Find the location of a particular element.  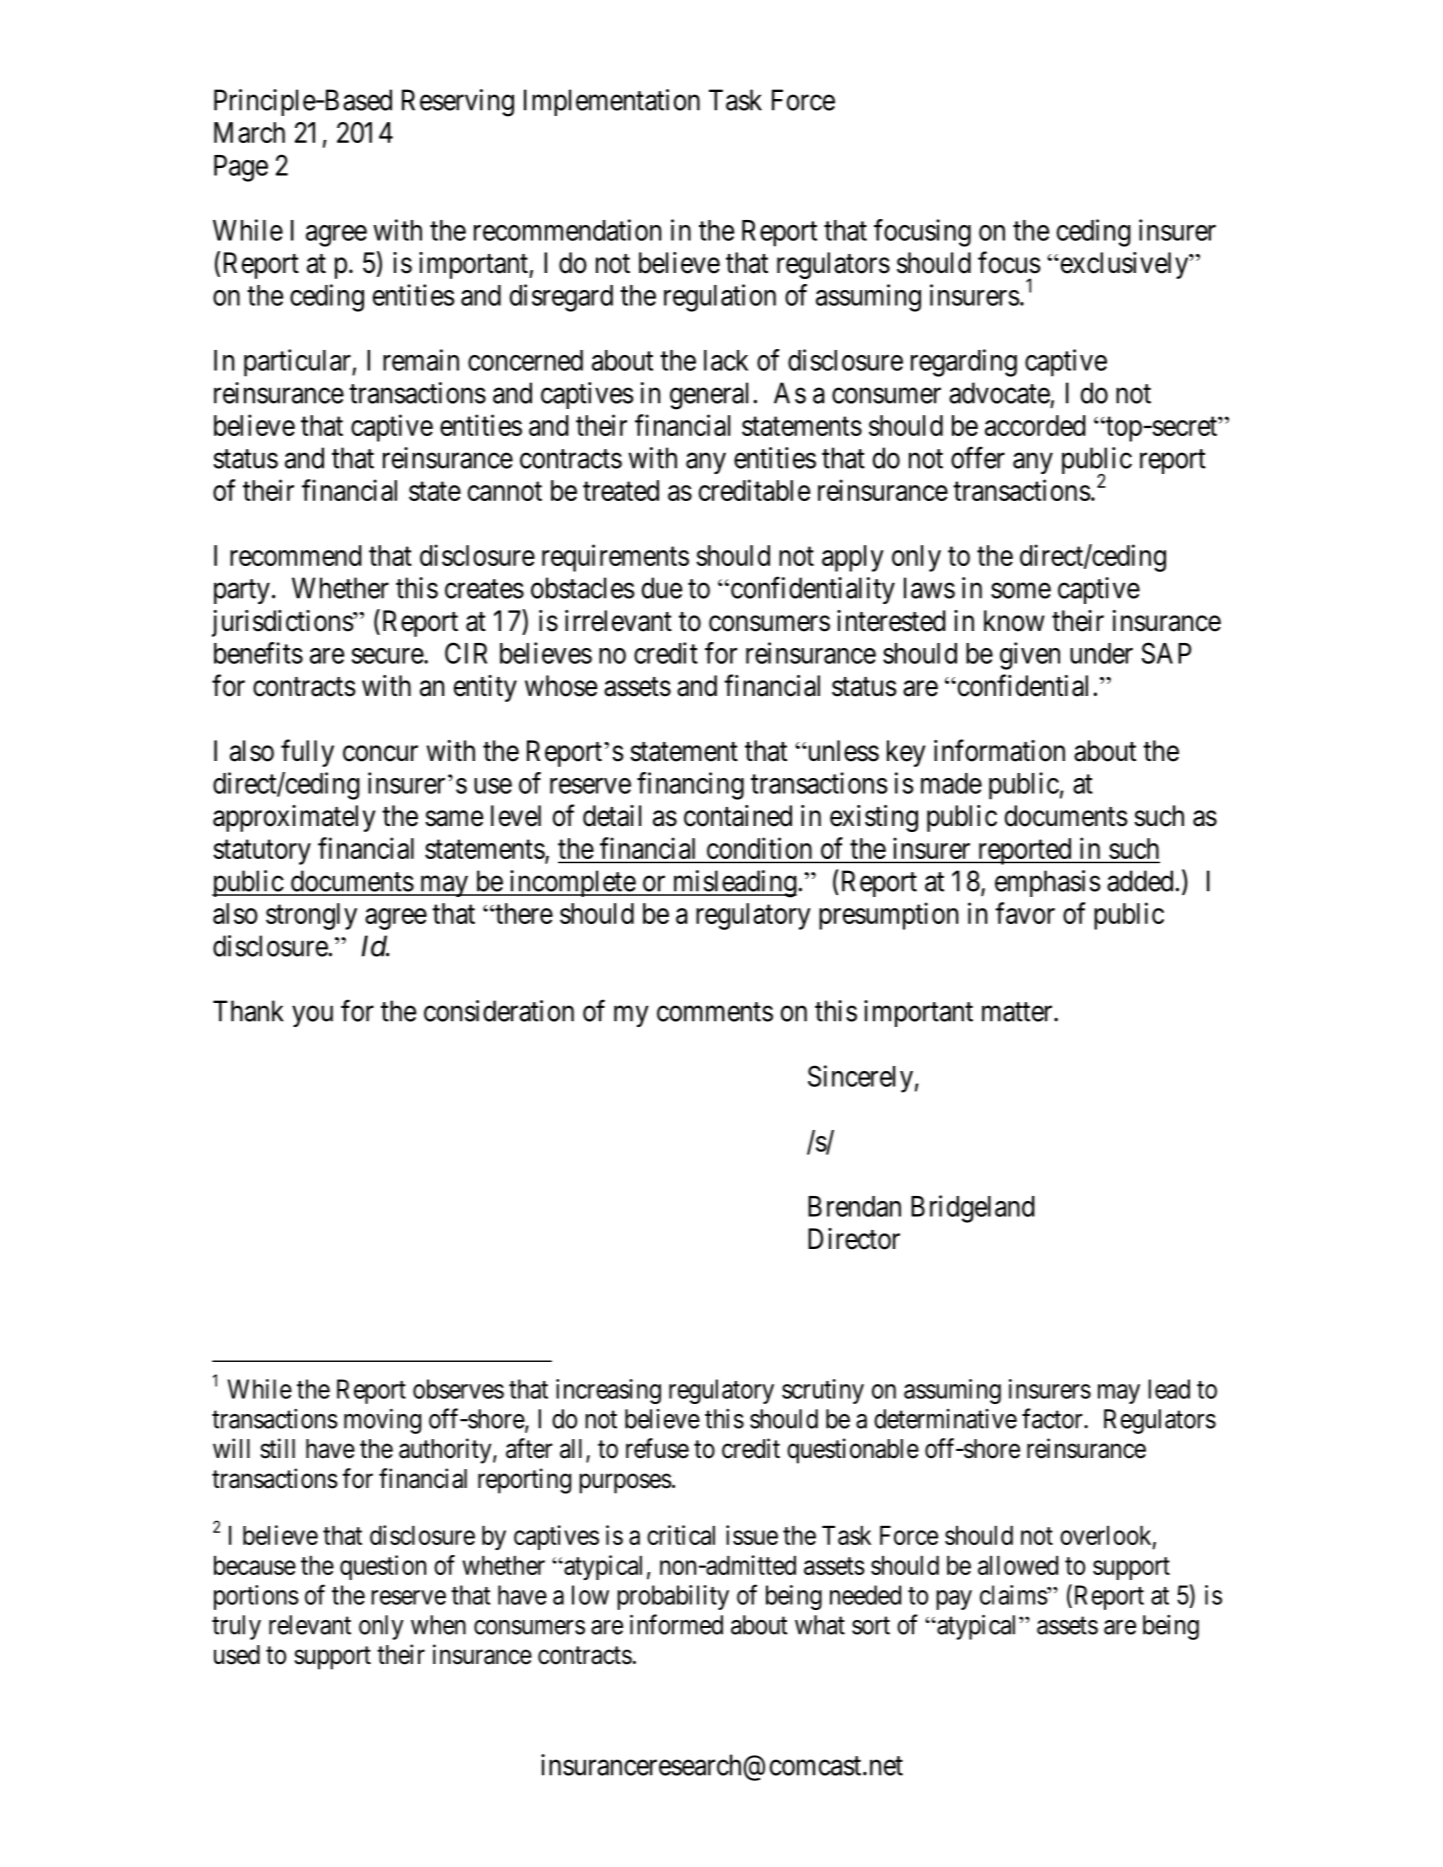

matter is located at coordinates (1018, 1012).
